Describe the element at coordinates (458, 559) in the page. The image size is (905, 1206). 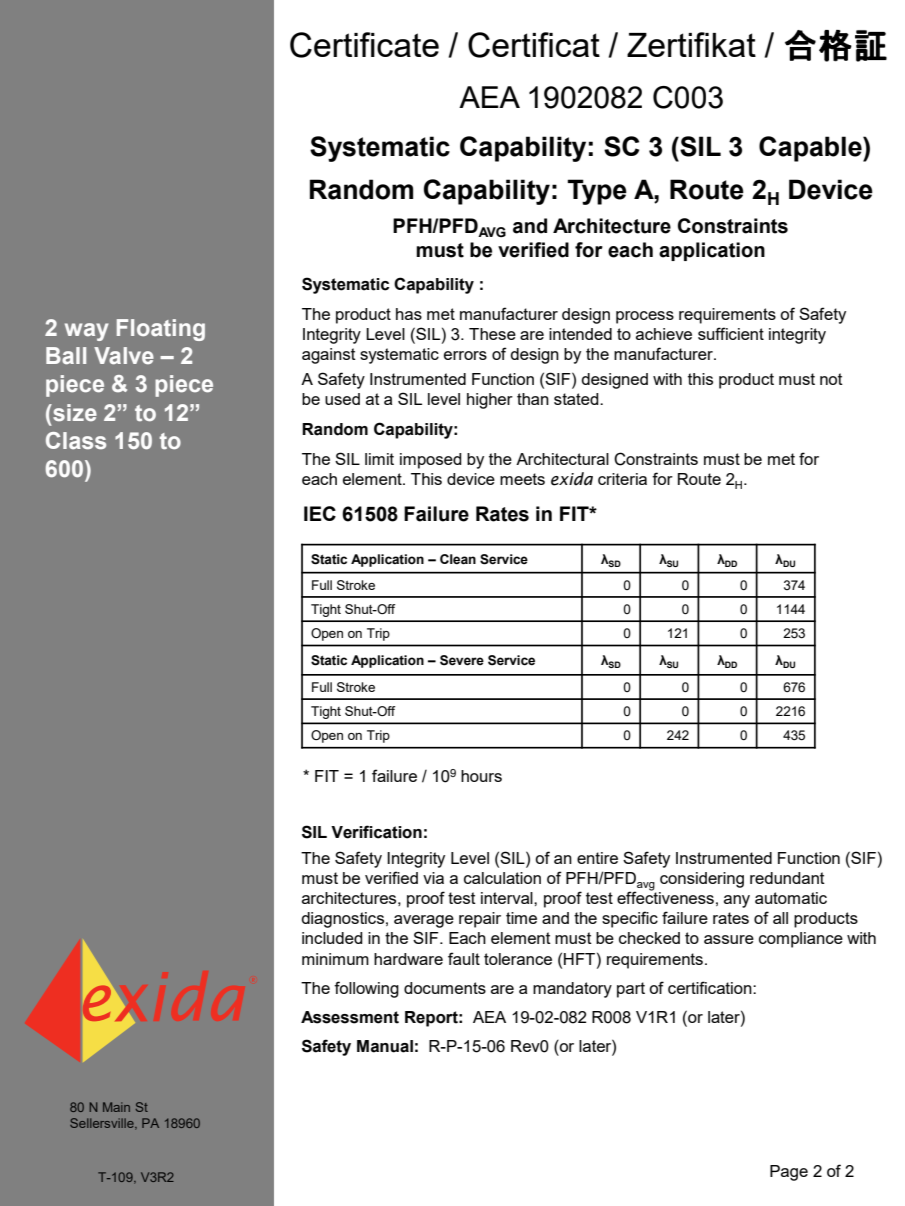
I see `Clean` at that location.
